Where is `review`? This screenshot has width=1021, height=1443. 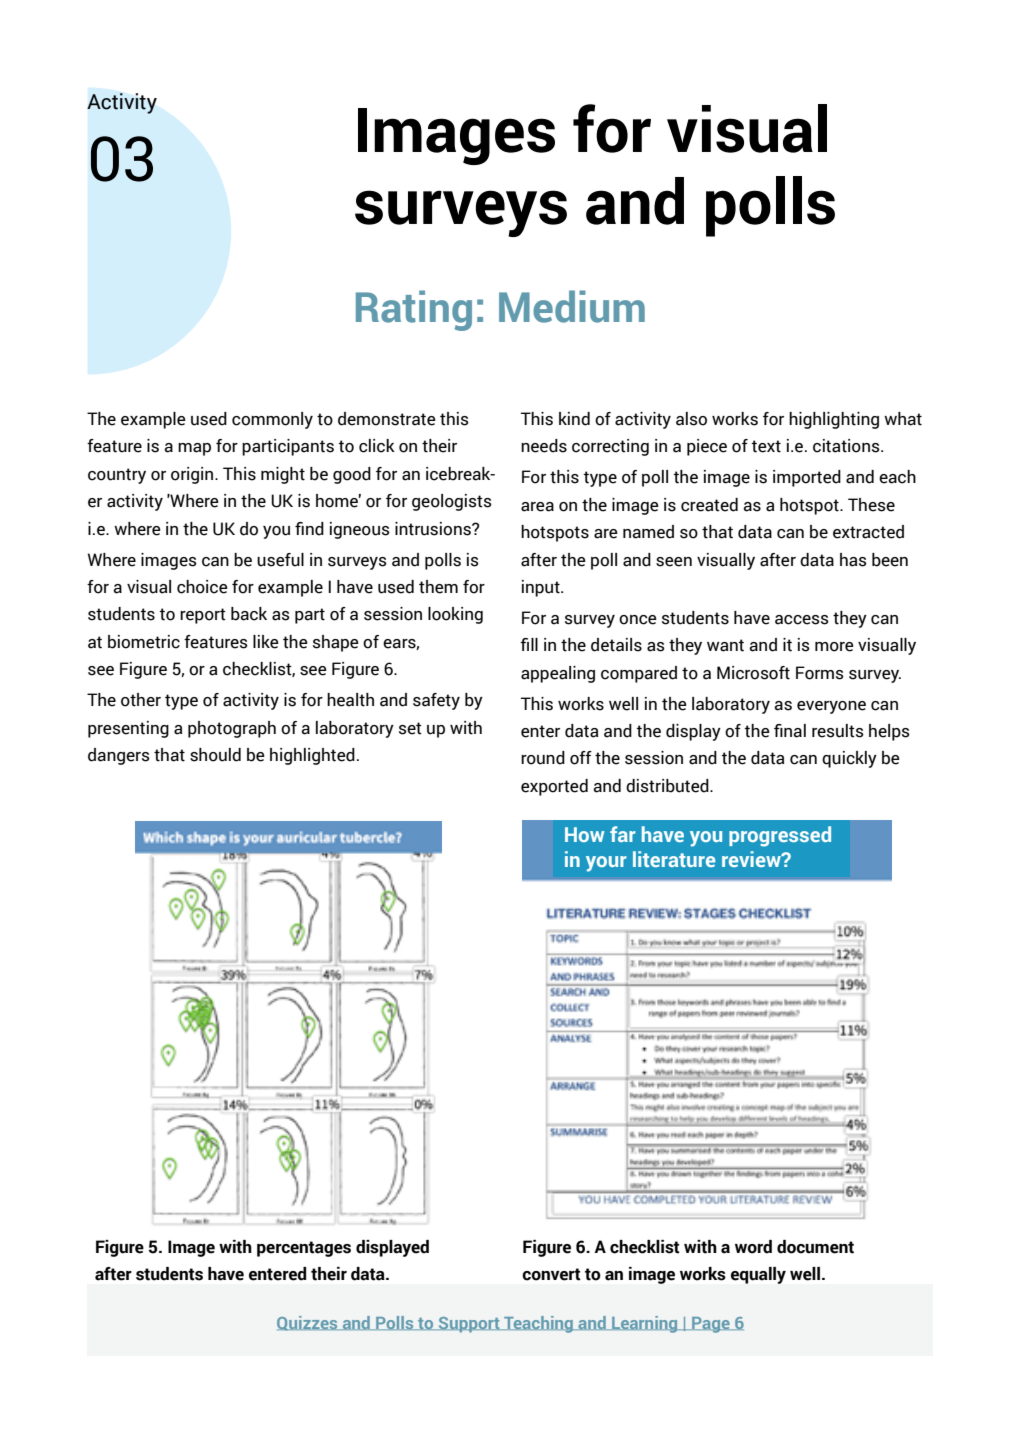 review is located at coordinates (752, 859).
